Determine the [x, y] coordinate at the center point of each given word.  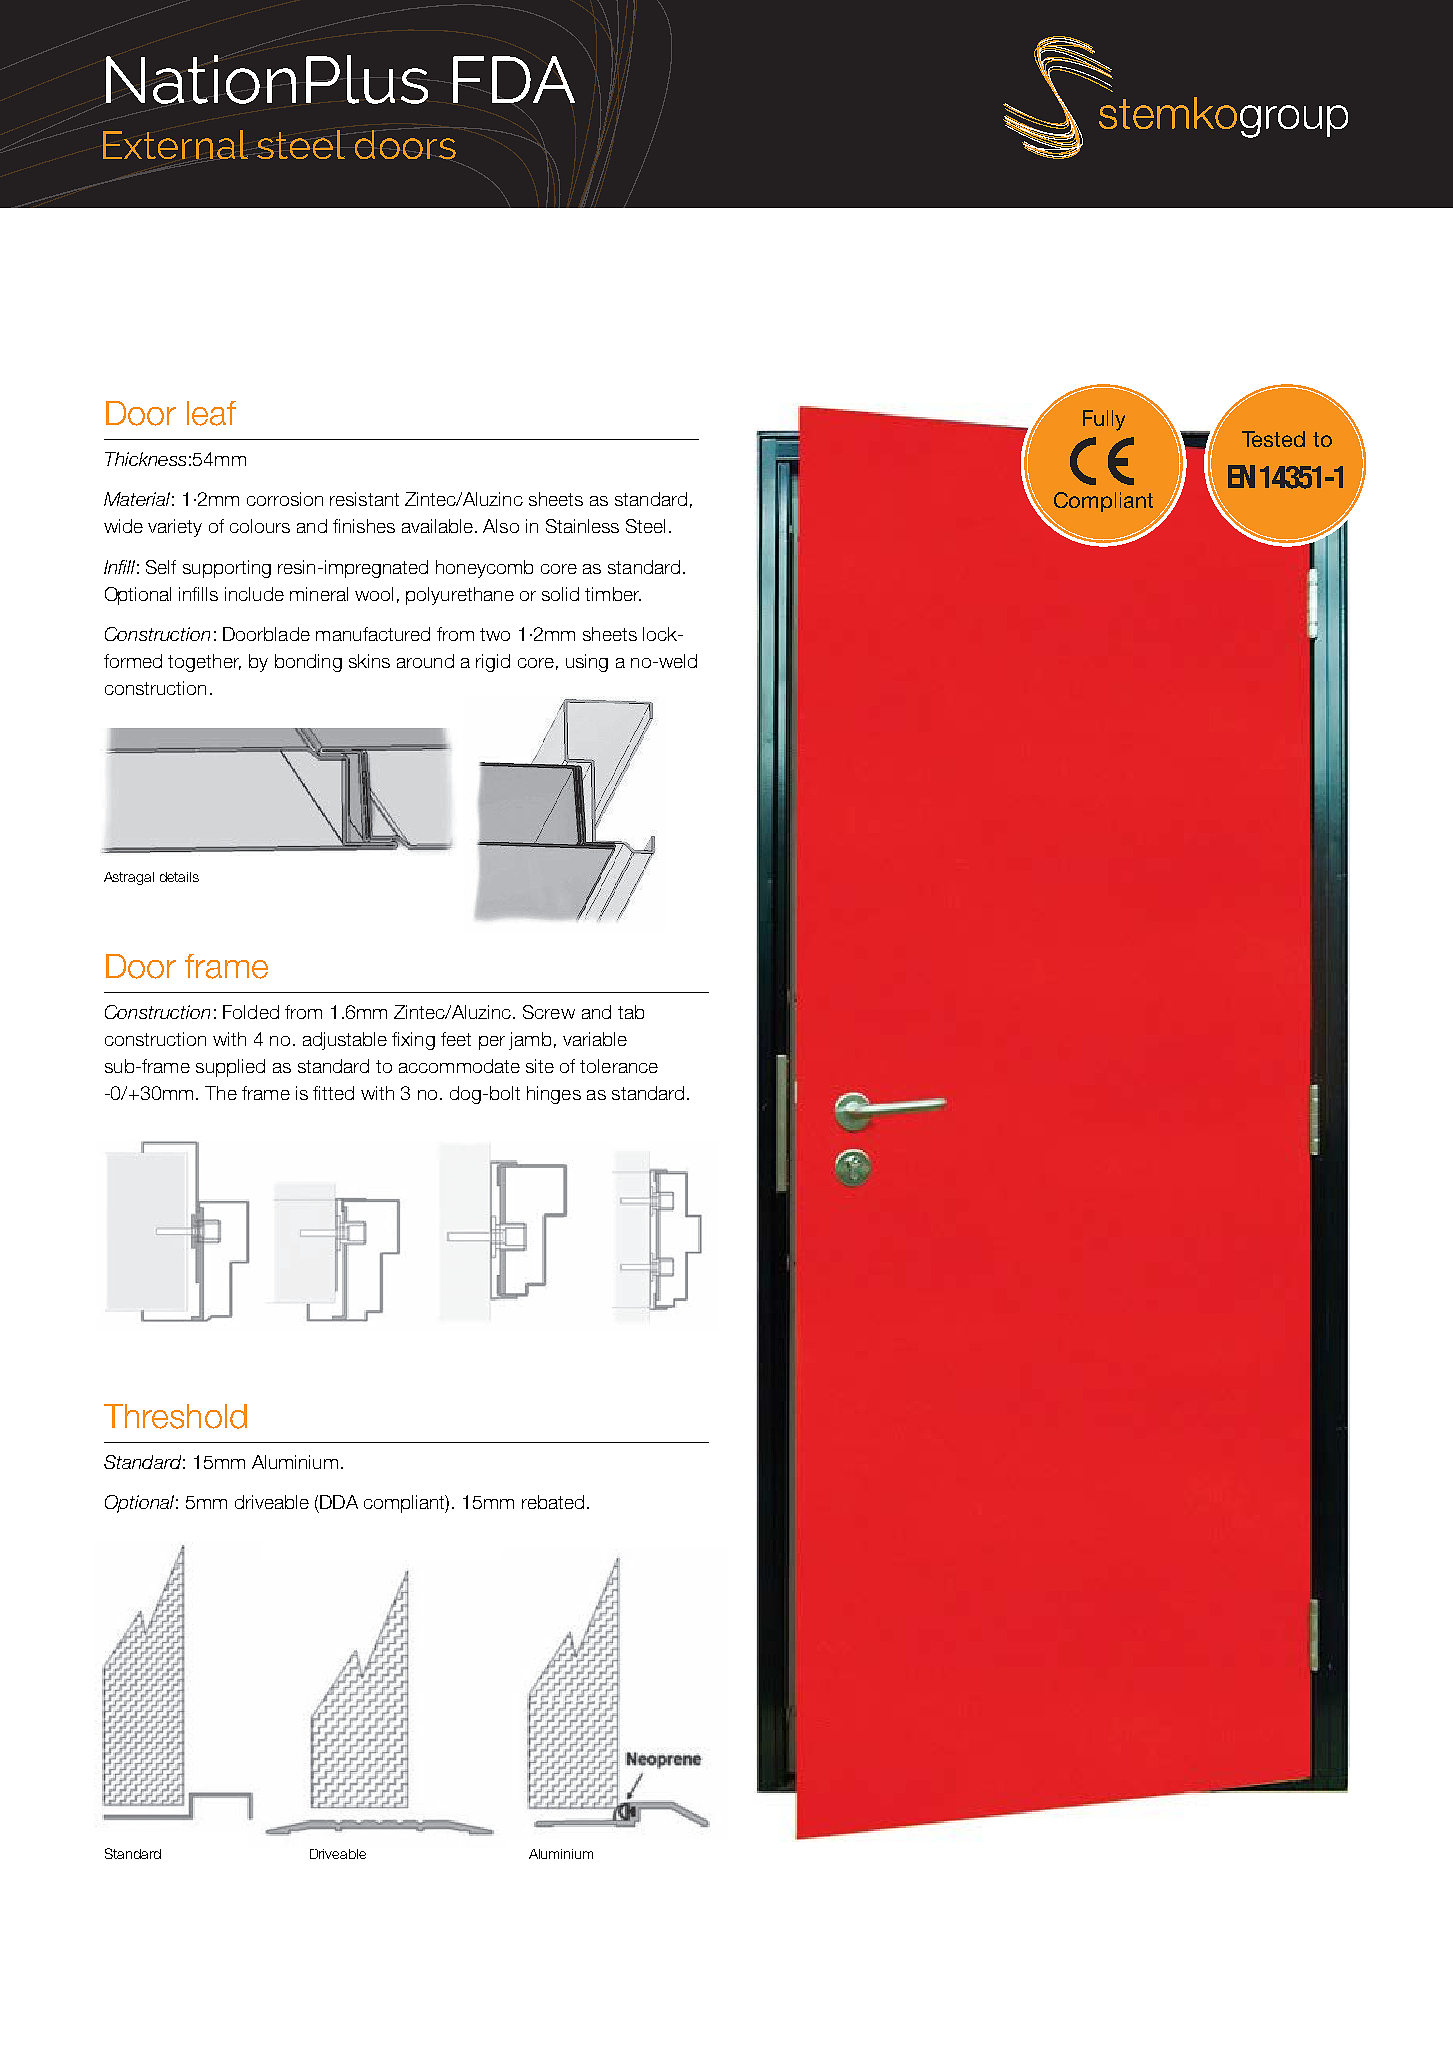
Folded [251, 1012]
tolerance [619, 1066]
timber [613, 594]
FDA [514, 79]
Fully [1104, 420]
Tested [1273, 439]
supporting [227, 569]
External [175, 144]
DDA [339, 1502]
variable [595, 1039]
